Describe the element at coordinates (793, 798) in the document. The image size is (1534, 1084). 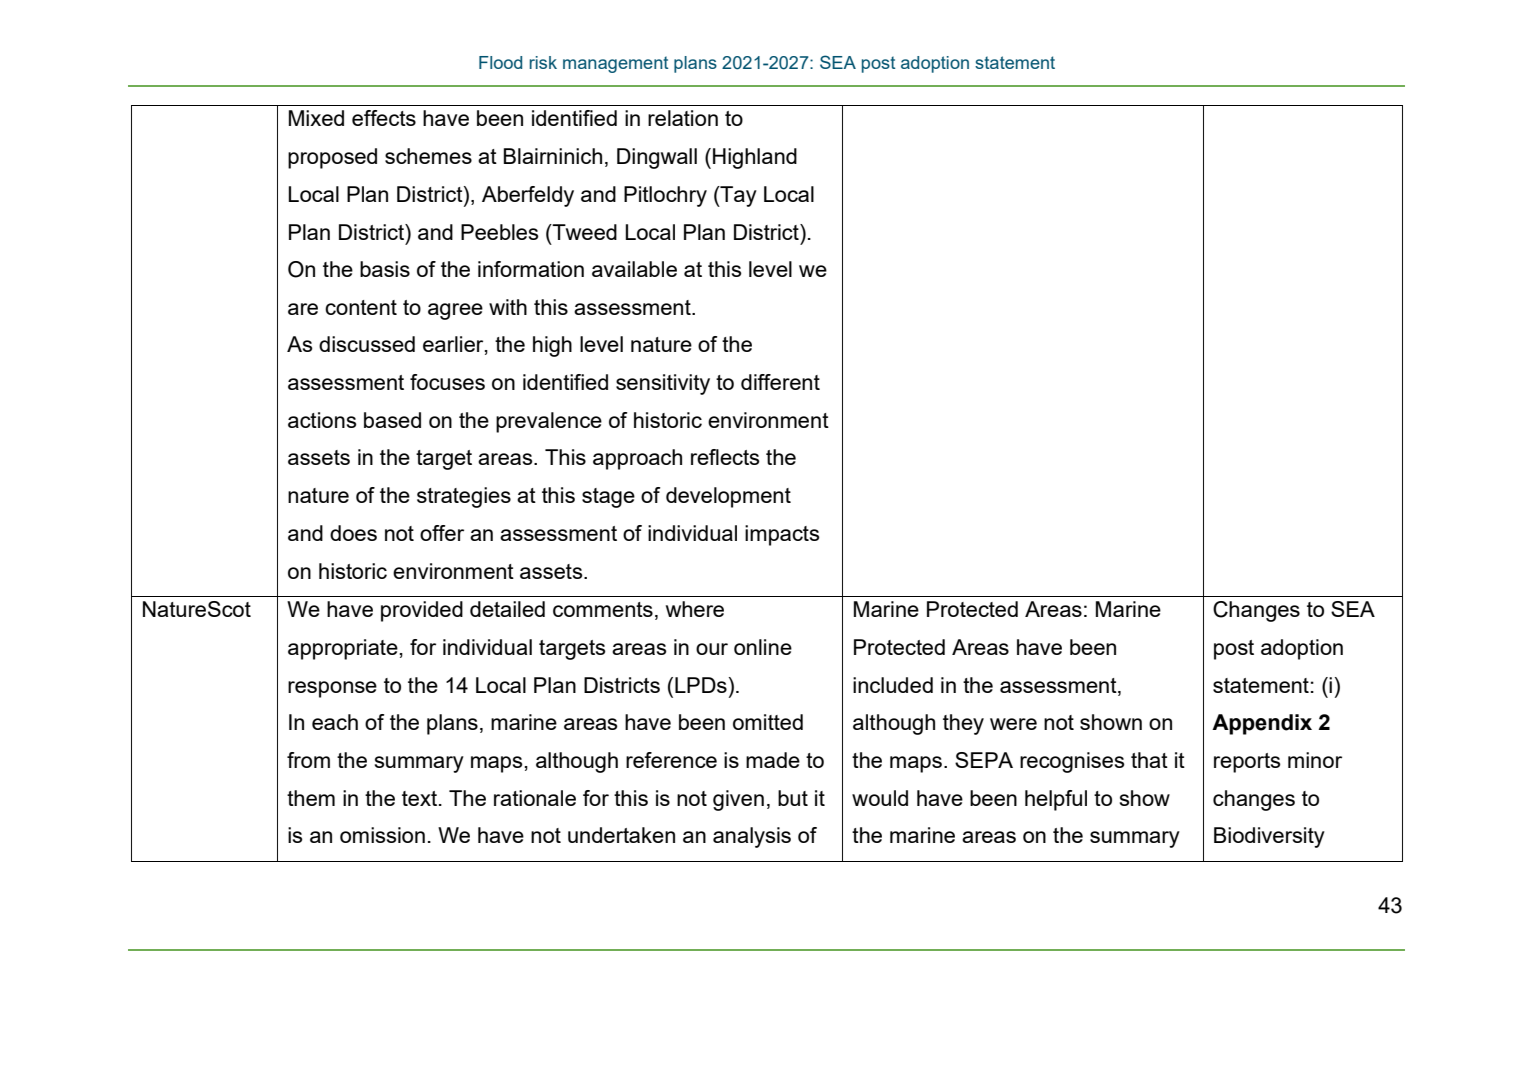
I see `but` at that location.
